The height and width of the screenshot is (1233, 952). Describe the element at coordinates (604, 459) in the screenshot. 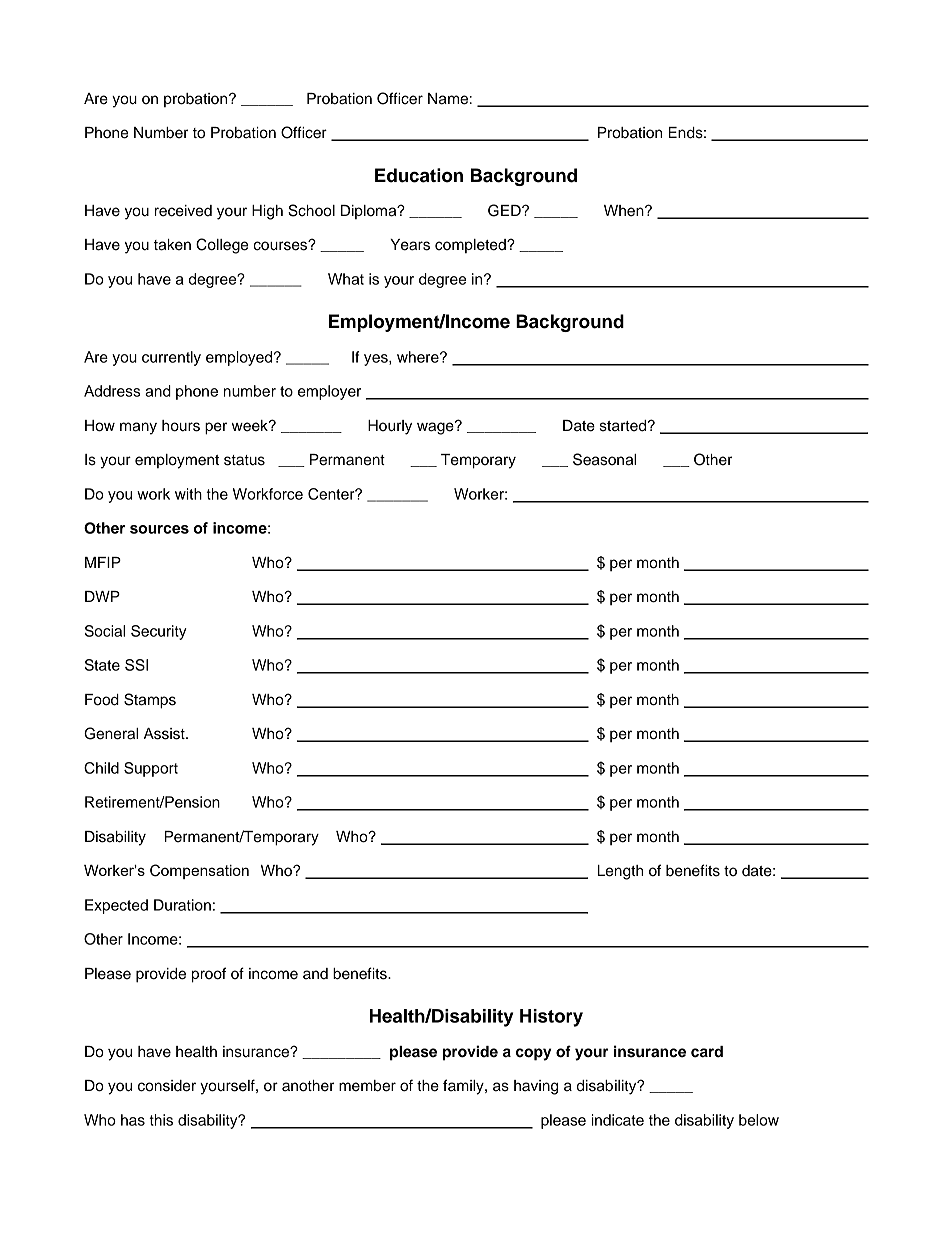

I see `Seasonal` at that location.
